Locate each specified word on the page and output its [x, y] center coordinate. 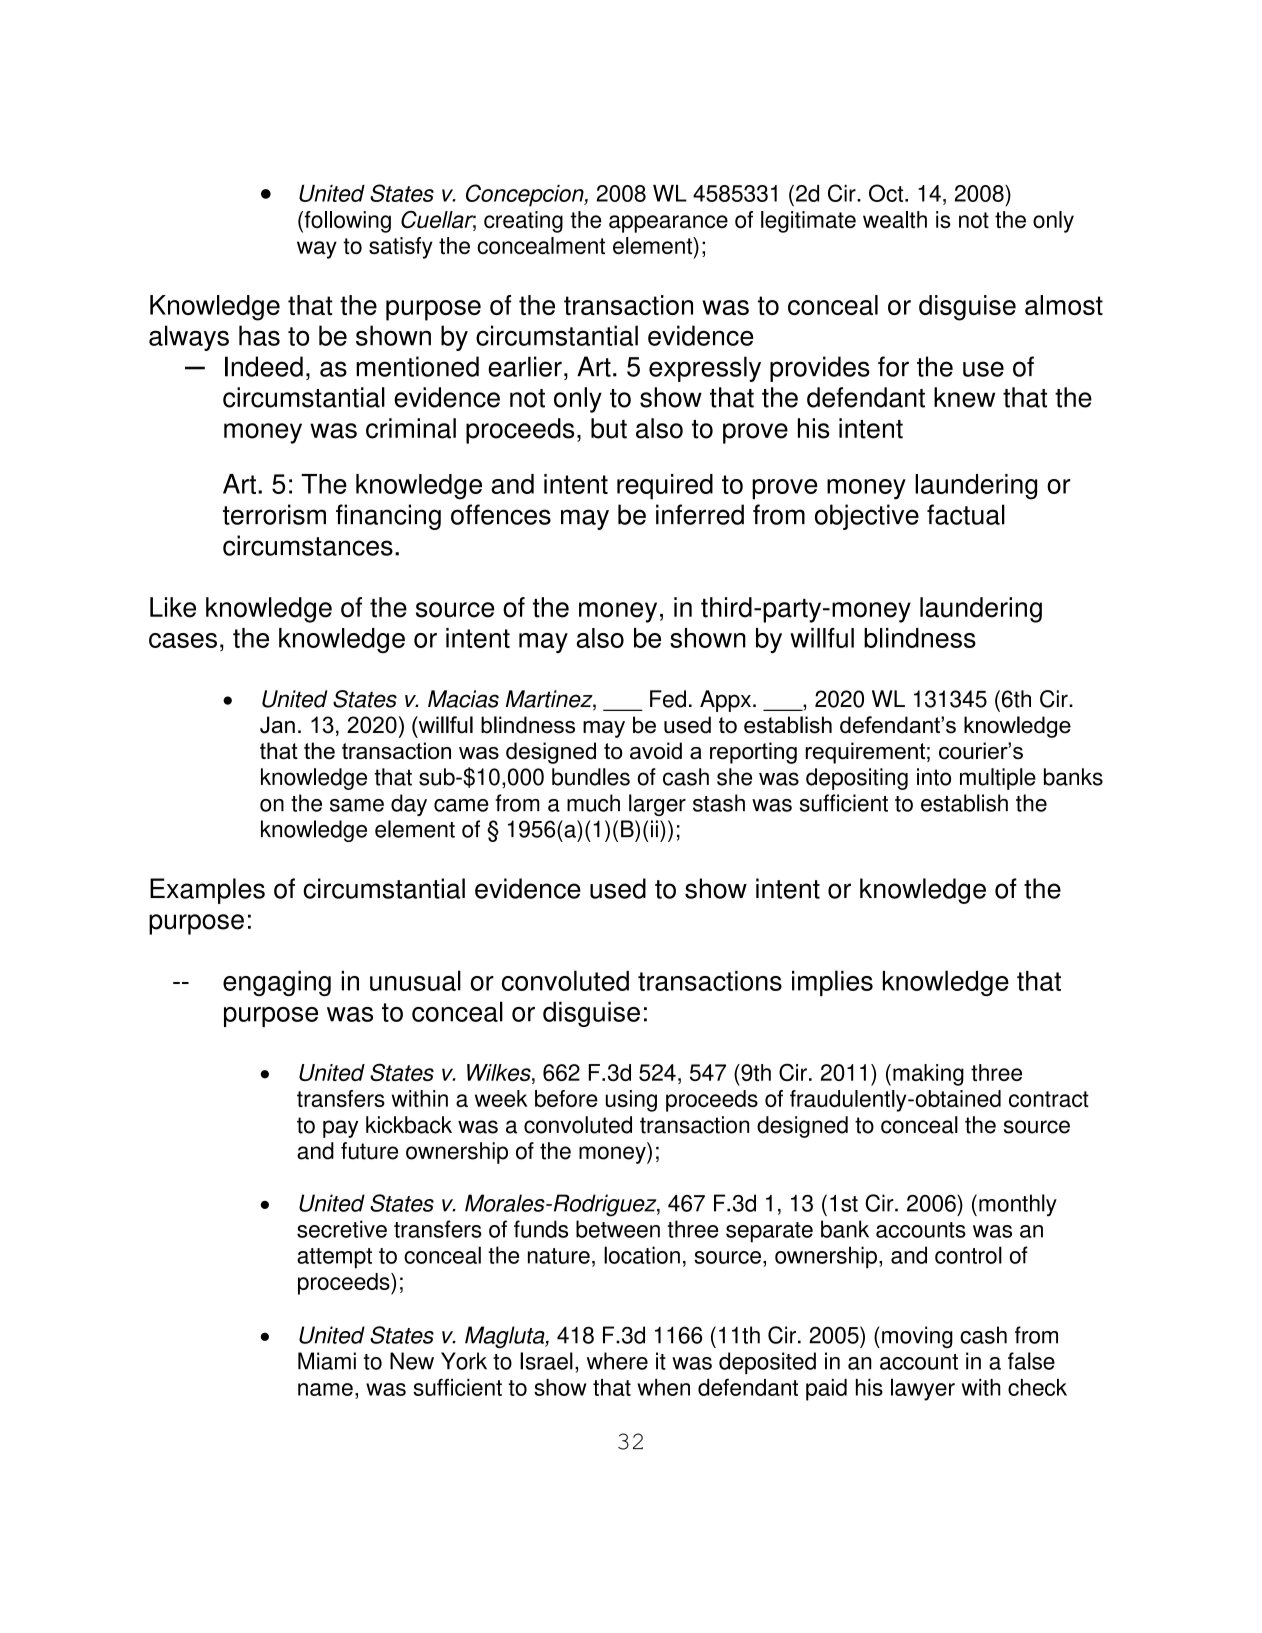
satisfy [401, 248]
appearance [668, 224]
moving [917, 1337]
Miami [327, 1361]
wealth [895, 219]
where [617, 1361]
